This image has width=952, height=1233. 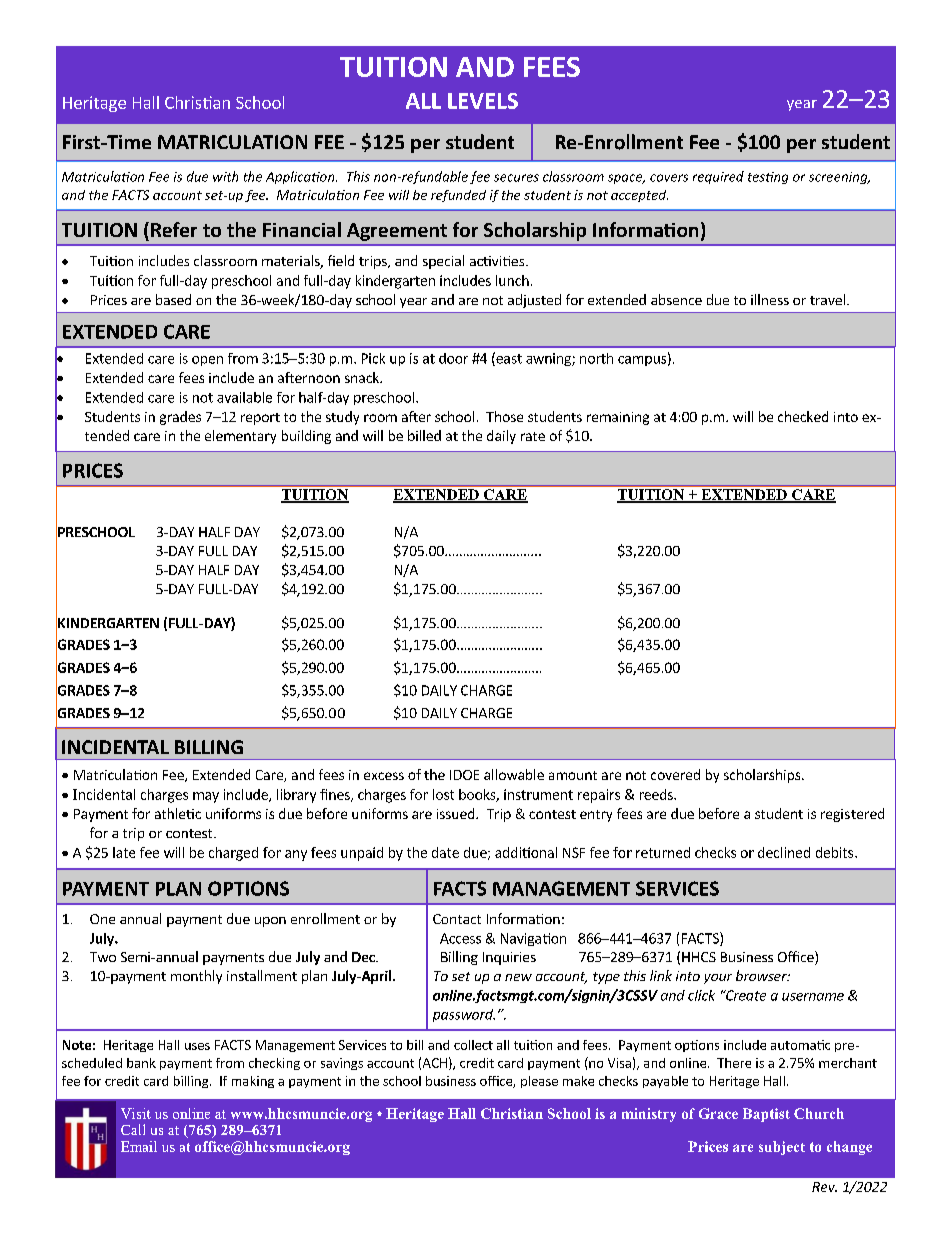 I want to click on rate, so click(x=533, y=436).
